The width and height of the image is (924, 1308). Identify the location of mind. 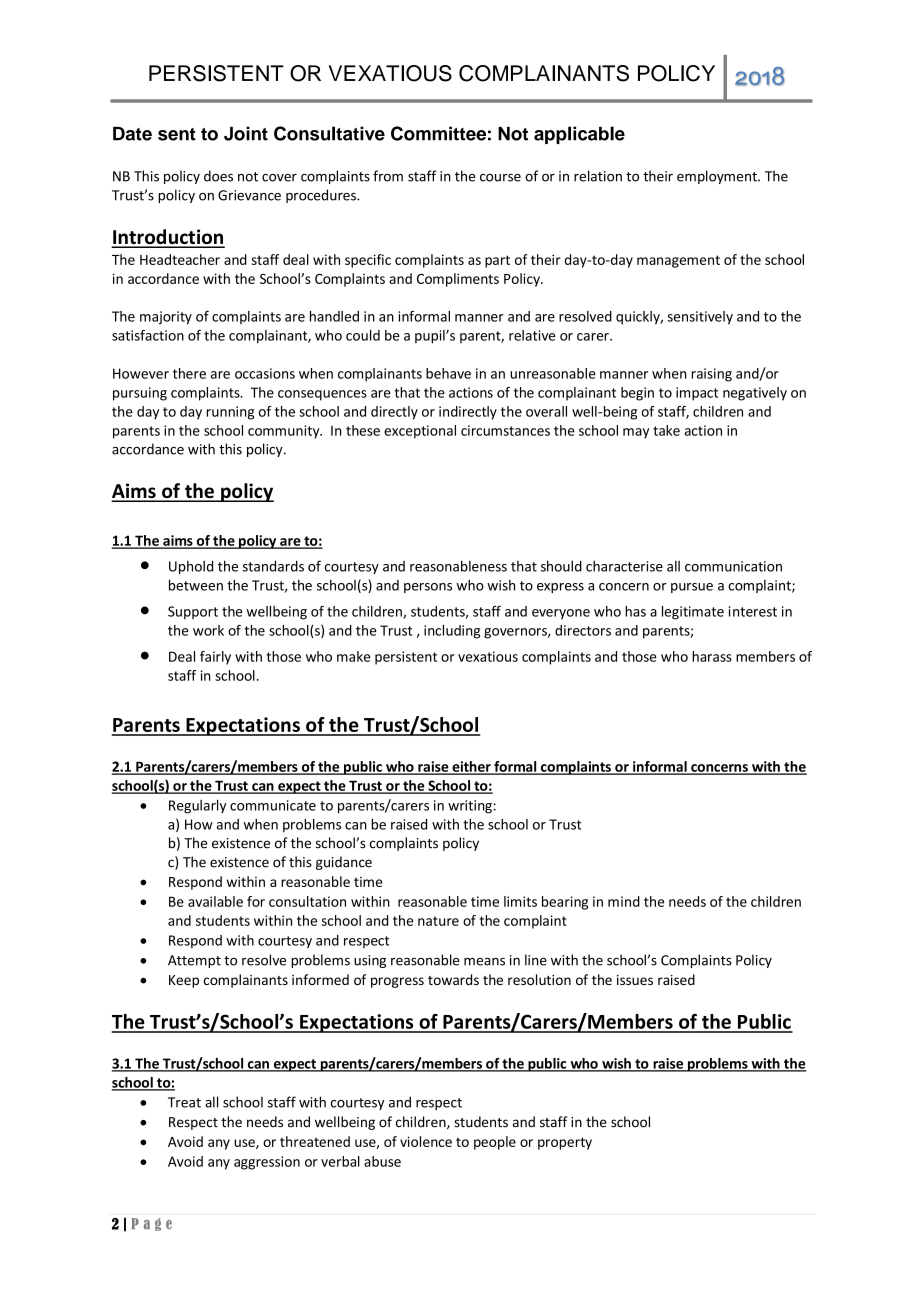
(624, 901).
